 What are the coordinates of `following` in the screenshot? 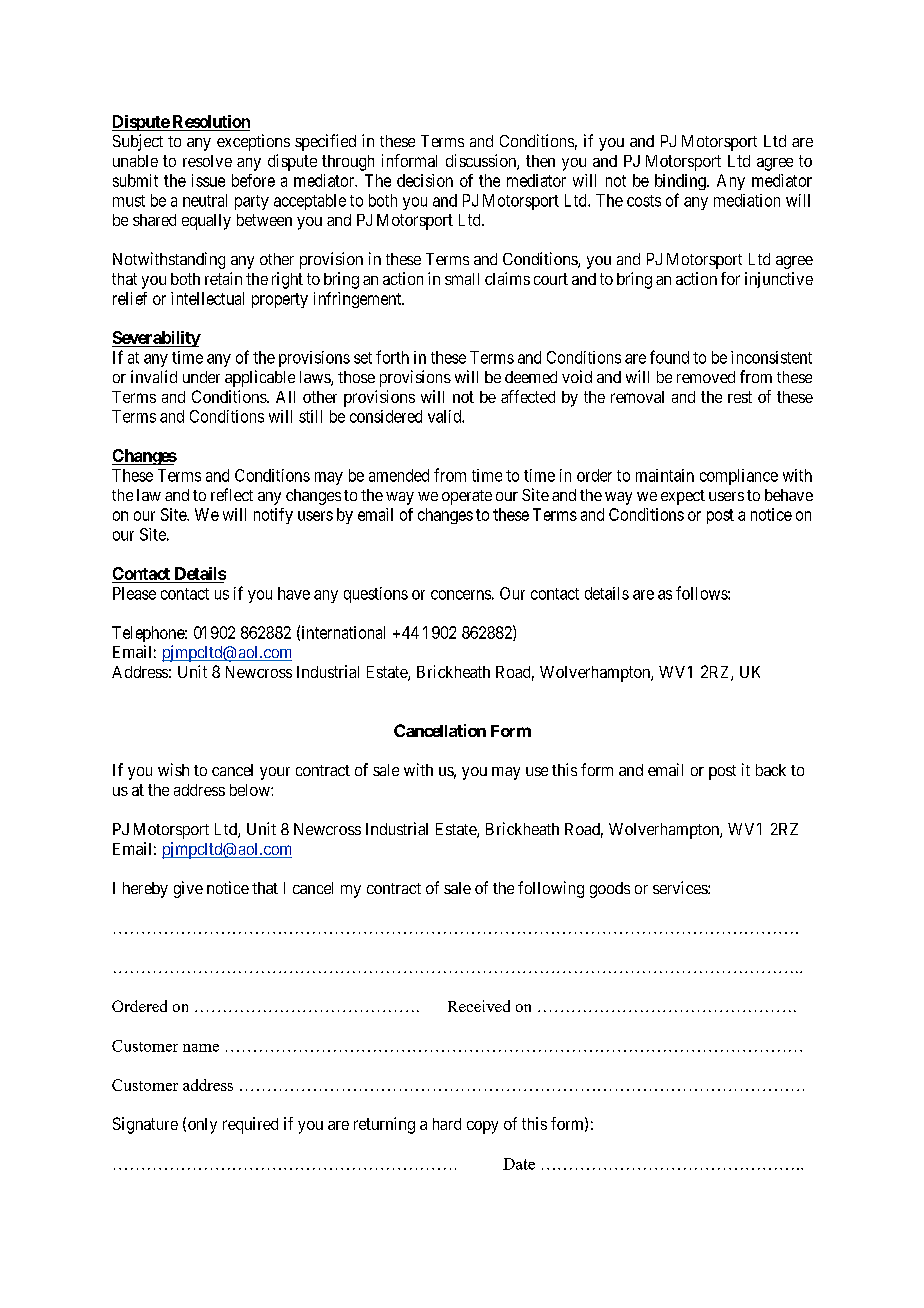 It's located at (551, 889).
